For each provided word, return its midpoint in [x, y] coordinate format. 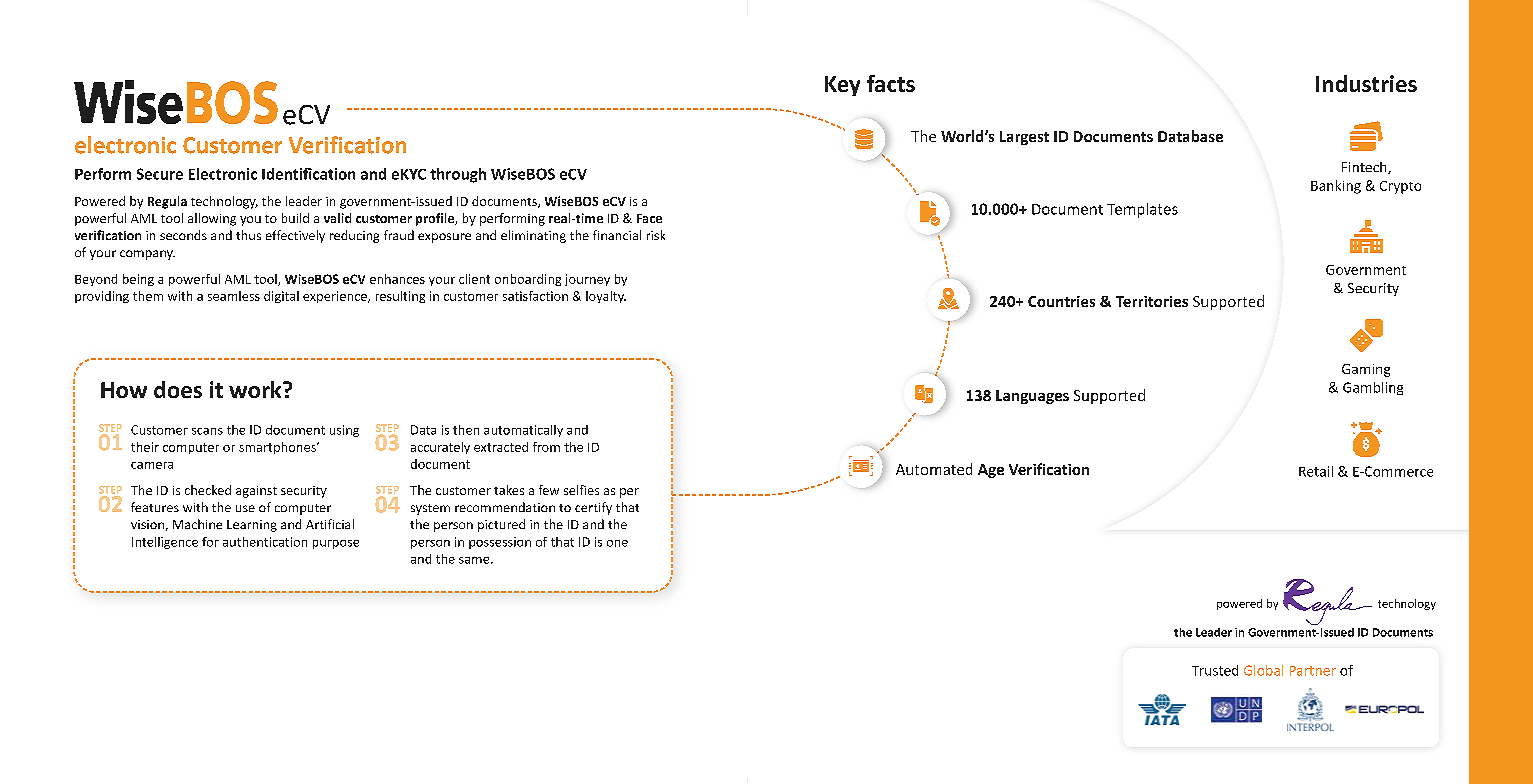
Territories [1152, 301]
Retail [1316, 471]
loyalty [606, 297]
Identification [308, 174]
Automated [934, 469]
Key [842, 86]
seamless [234, 296]
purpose [336, 544]
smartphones [278, 448]
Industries [1366, 83]
